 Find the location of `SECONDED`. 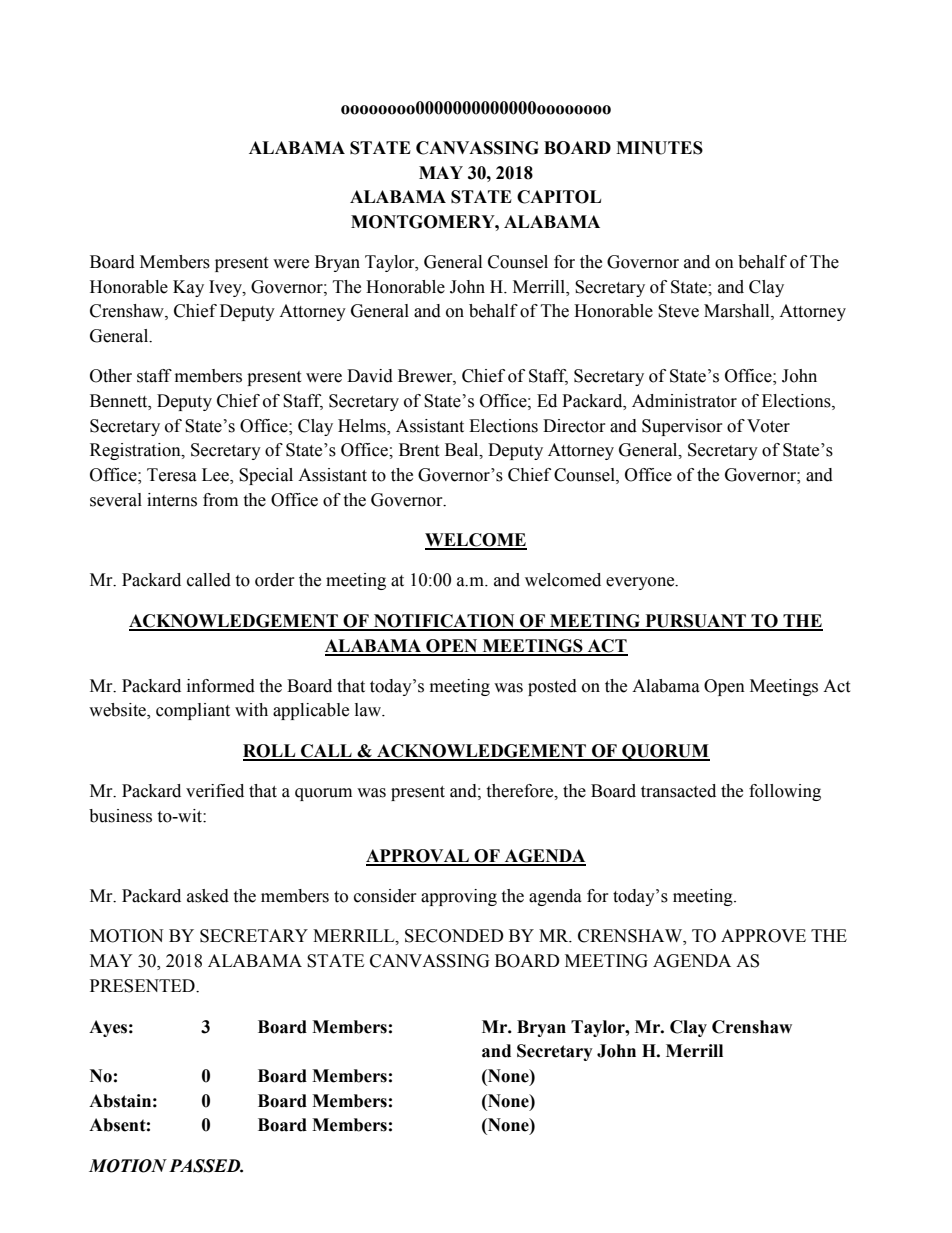

SECONDED is located at coordinates (454, 936).
